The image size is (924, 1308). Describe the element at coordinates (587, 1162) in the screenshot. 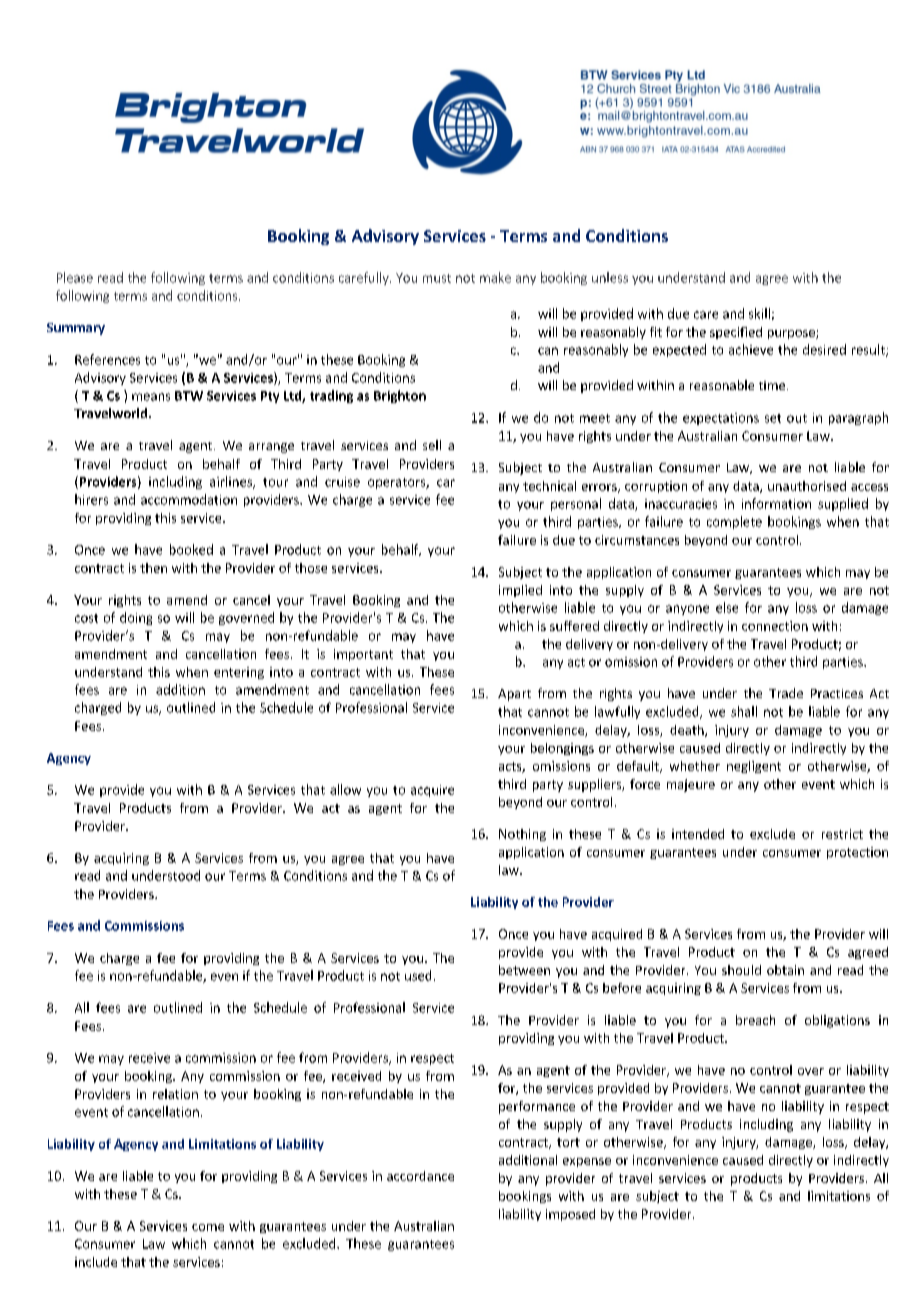

I see `expense` at that location.
